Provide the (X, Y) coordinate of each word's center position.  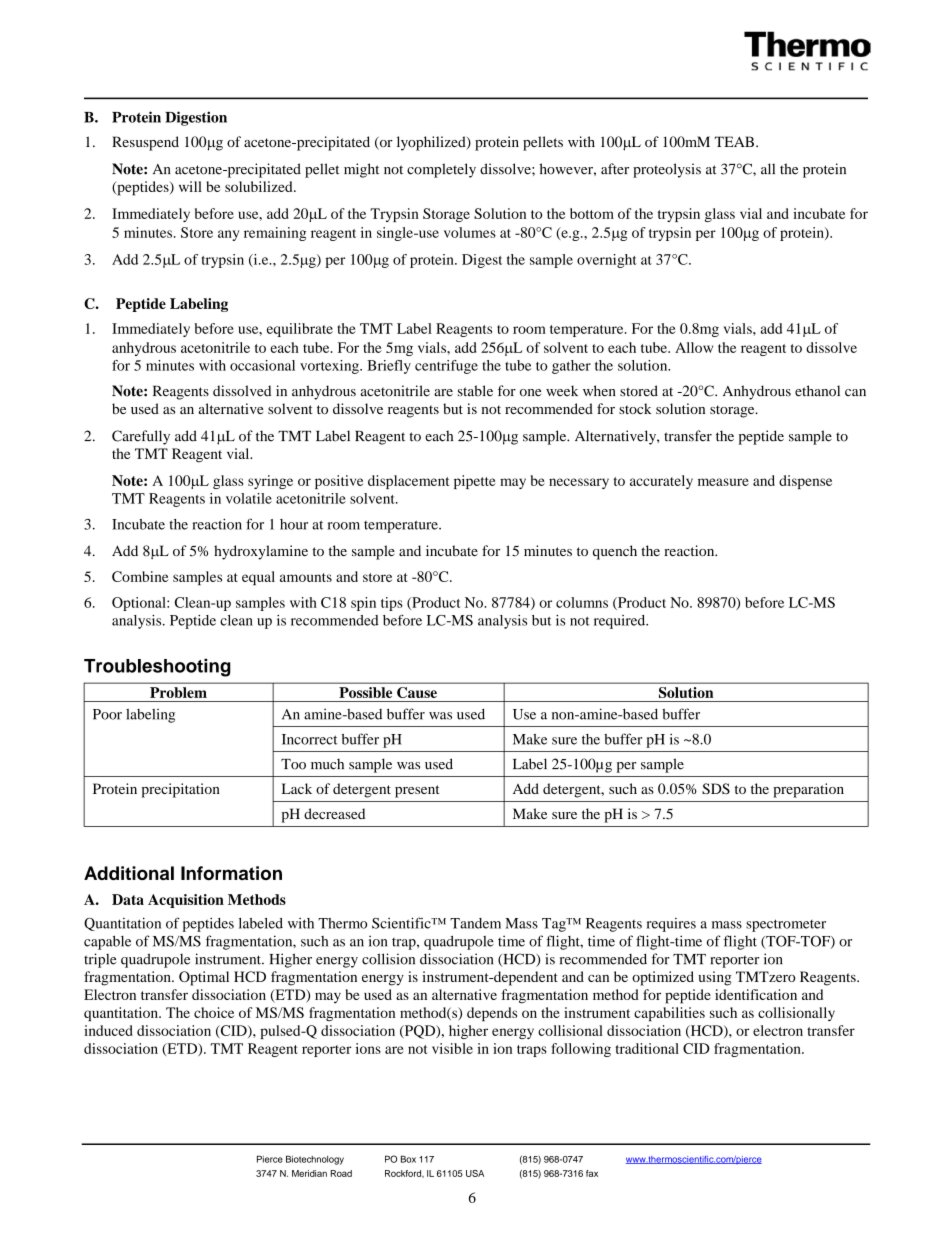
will (190, 186)
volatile (249, 498)
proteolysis (667, 170)
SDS (716, 788)
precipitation (180, 790)
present (417, 791)
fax (592, 1173)
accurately (661, 482)
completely (441, 170)
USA (475, 1173)
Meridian (309, 1173)
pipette (475, 482)
